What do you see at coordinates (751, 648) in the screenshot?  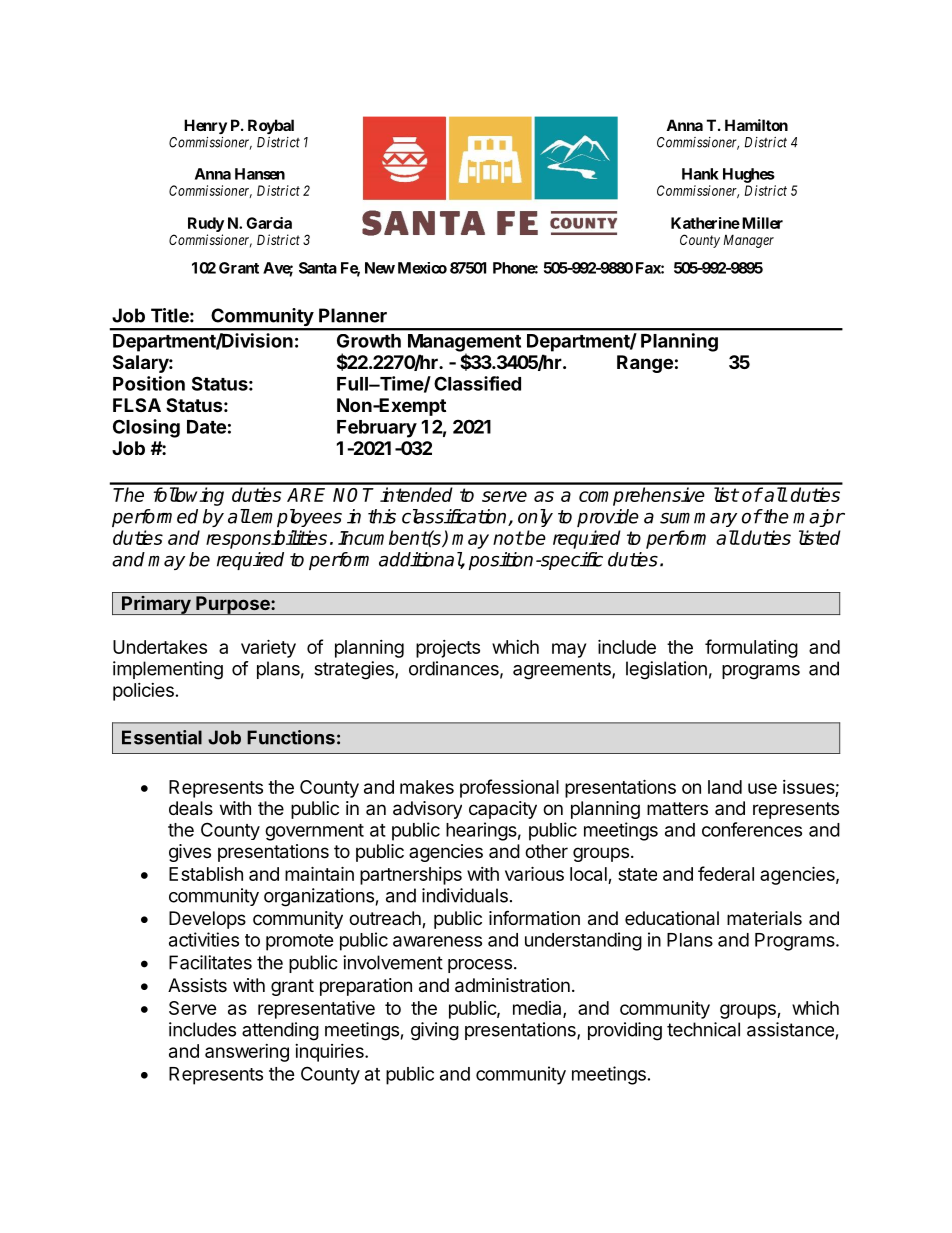 I see `formulating` at bounding box center [751, 648].
